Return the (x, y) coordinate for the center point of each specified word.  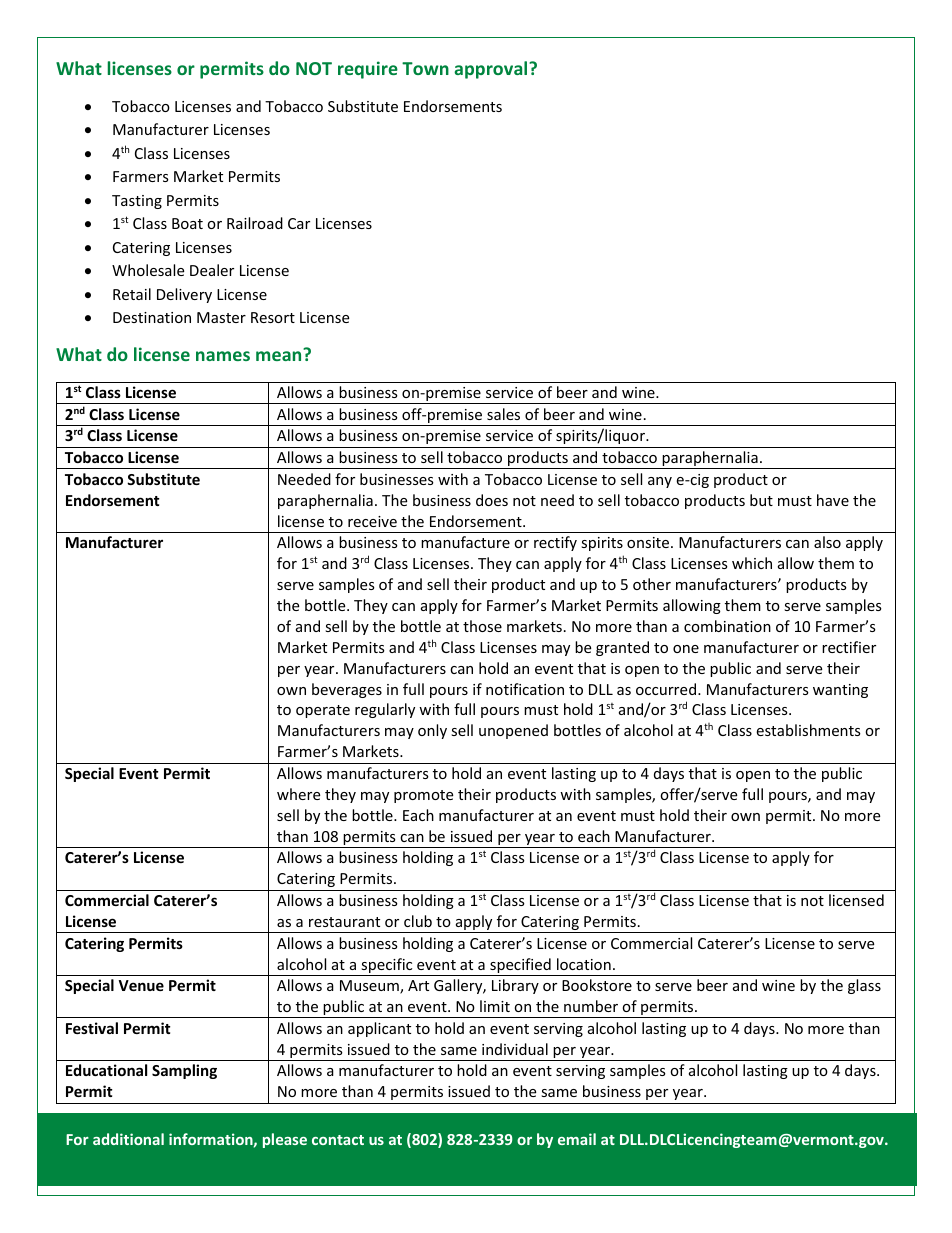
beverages (347, 690)
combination (727, 626)
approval (492, 70)
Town (425, 68)
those (482, 626)
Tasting (137, 202)
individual (515, 1049)
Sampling (184, 1071)
